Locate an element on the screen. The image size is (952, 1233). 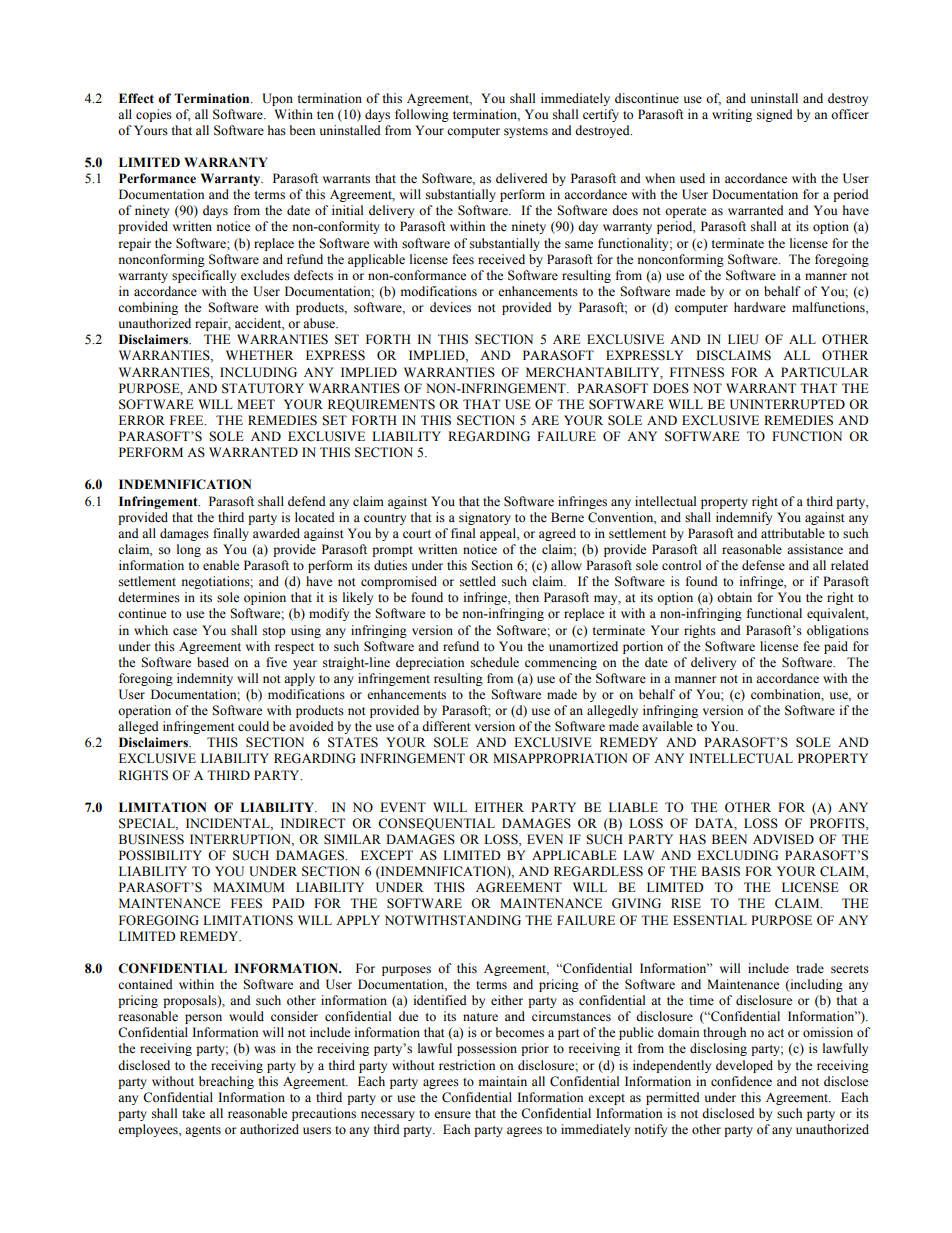
take is located at coordinates (193, 1113).
